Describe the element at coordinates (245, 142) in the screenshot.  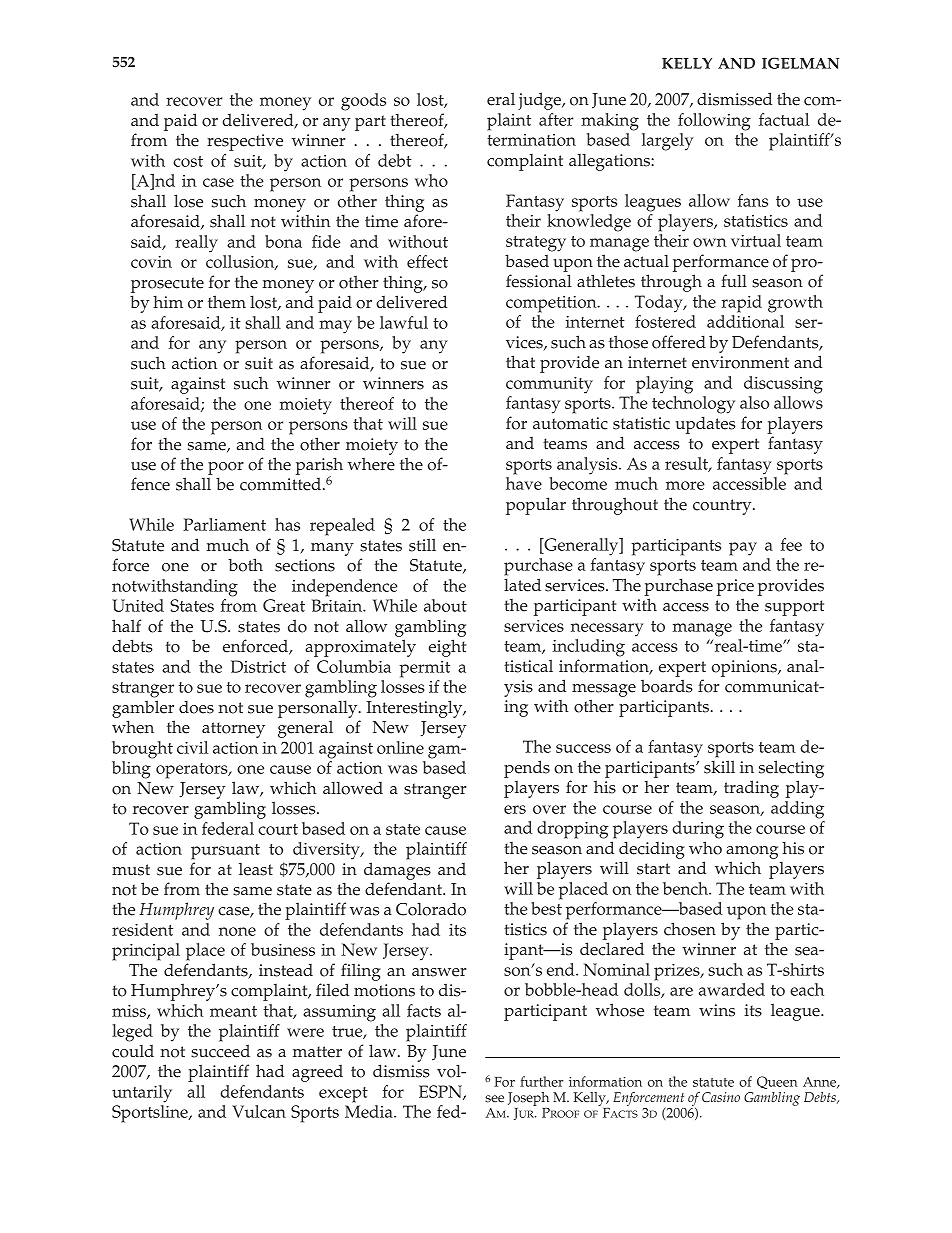
I see `respective` at that location.
